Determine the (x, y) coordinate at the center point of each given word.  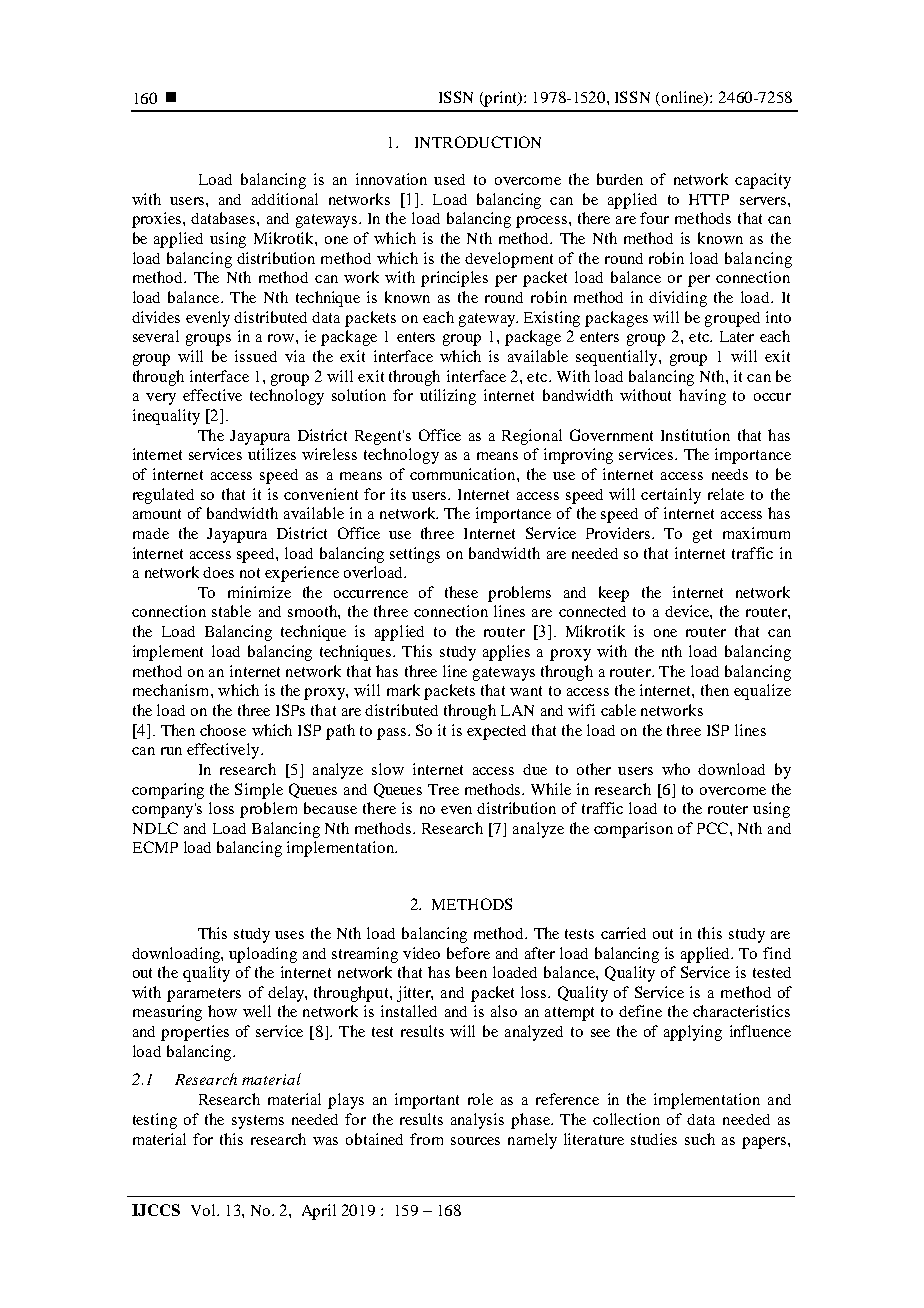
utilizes (272, 454)
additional (285, 199)
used (449, 179)
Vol (204, 1210)
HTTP (709, 199)
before (468, 953)
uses (289, 935)
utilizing (448, 397)
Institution (695, 435)
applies (506, 653)
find (777, 953)
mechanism (172, 690)
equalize (762, 692)
